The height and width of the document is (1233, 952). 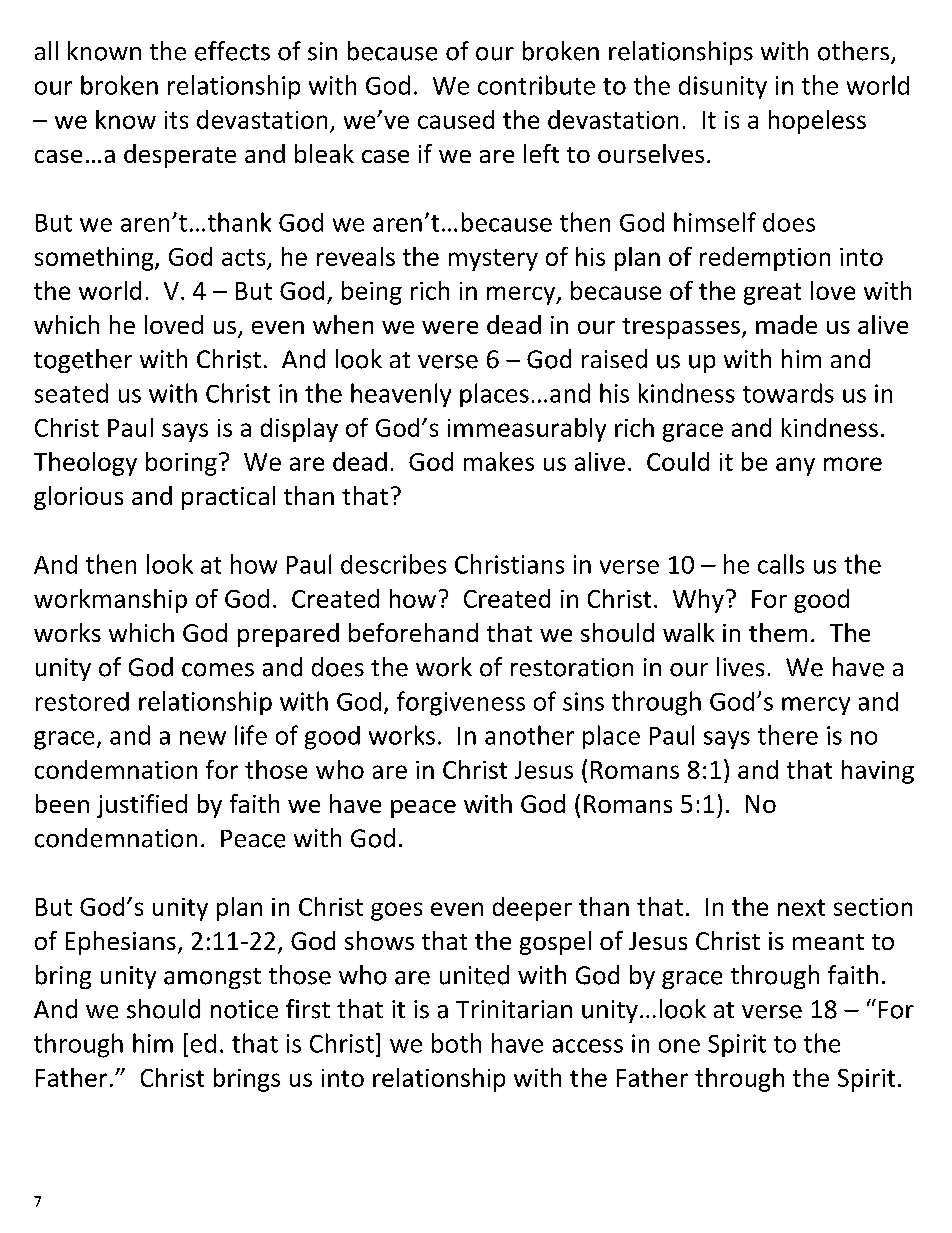 What do you see at coordinates (514, 1009) in the document?
I see `Trinitarian` at bounding box center [514, 1009].
